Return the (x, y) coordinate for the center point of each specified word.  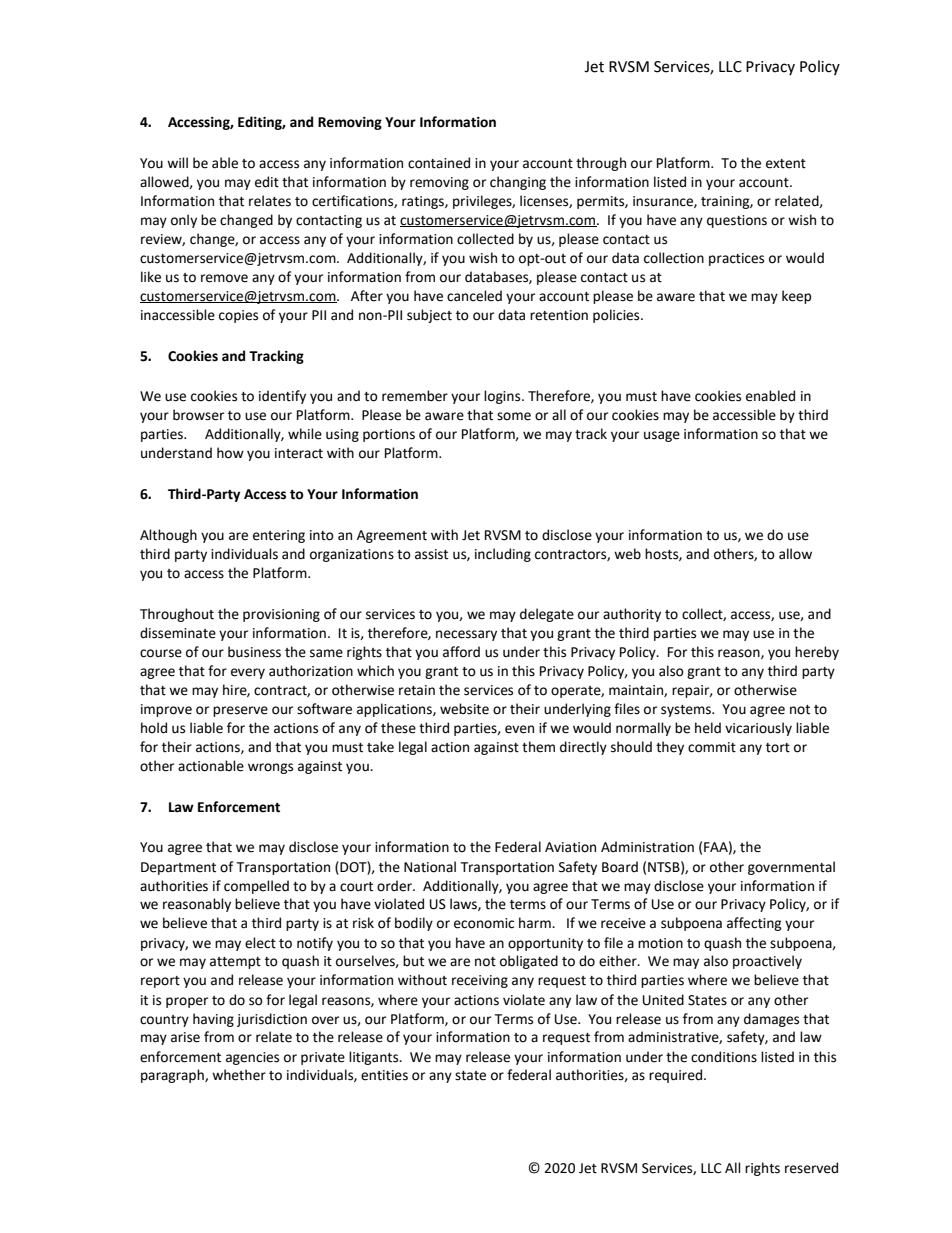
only (184, 221)
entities (384, 1075)
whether (239, 1075)
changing (518, 183)
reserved (811, 1168)
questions (737, 221)
